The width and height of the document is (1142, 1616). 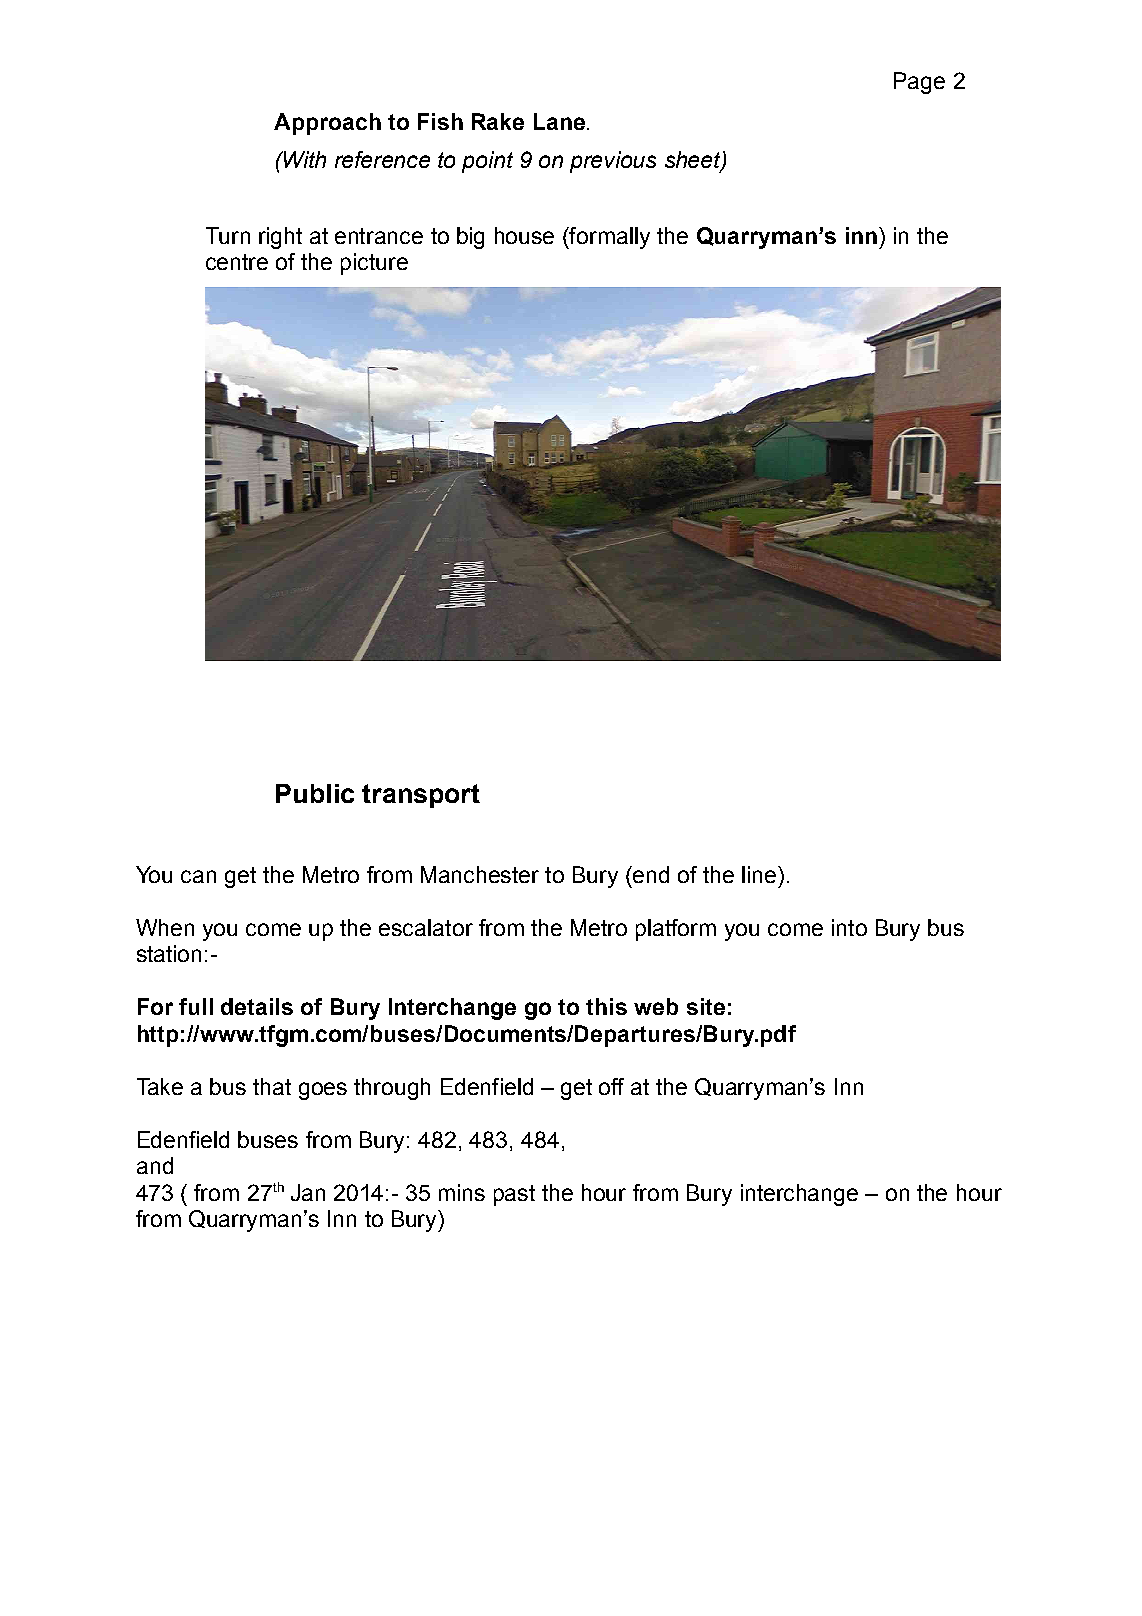 What do you see at coordinates (327, 124) in the document?
I see `Approach` at bounding box center [327, 124].
